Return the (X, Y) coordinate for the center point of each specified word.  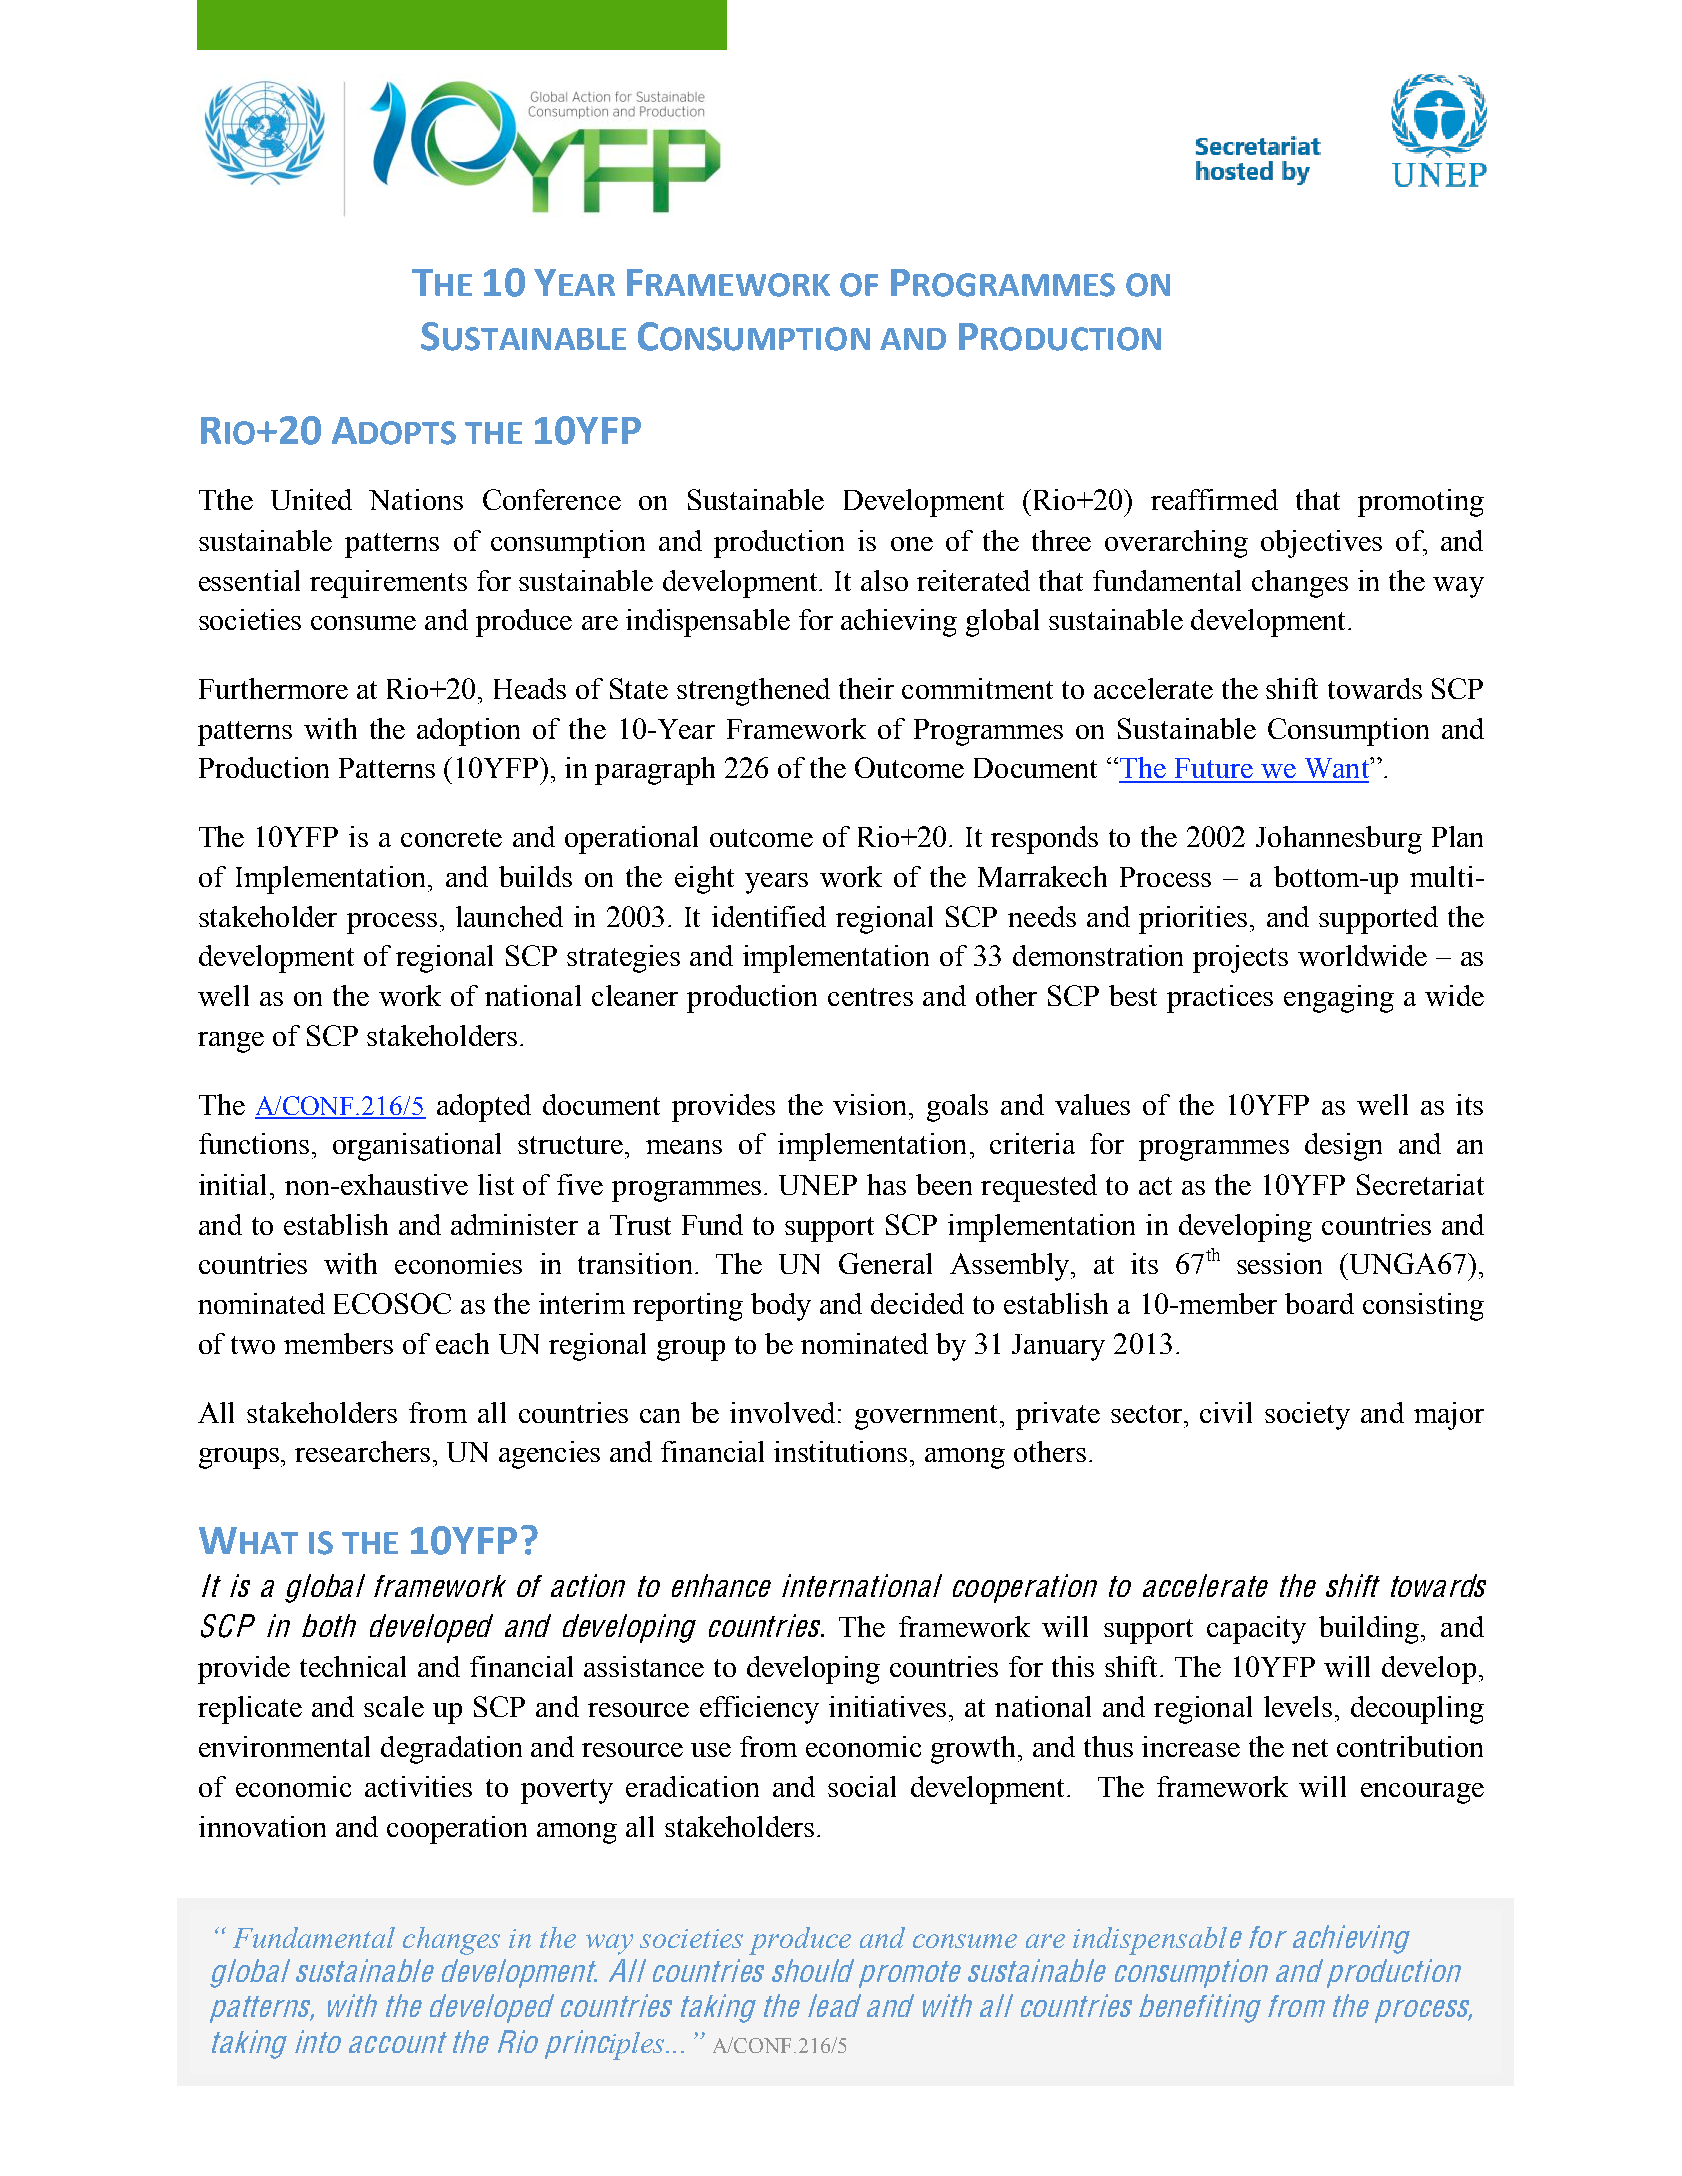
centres (870, 997)
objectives (1321, 544)
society (1307, 1416)
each (462, 1343)
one (912, 544)
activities (418, 1786)
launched (509, 916)
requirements (388, 584)
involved (782, 1412)
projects (1240, 959)
